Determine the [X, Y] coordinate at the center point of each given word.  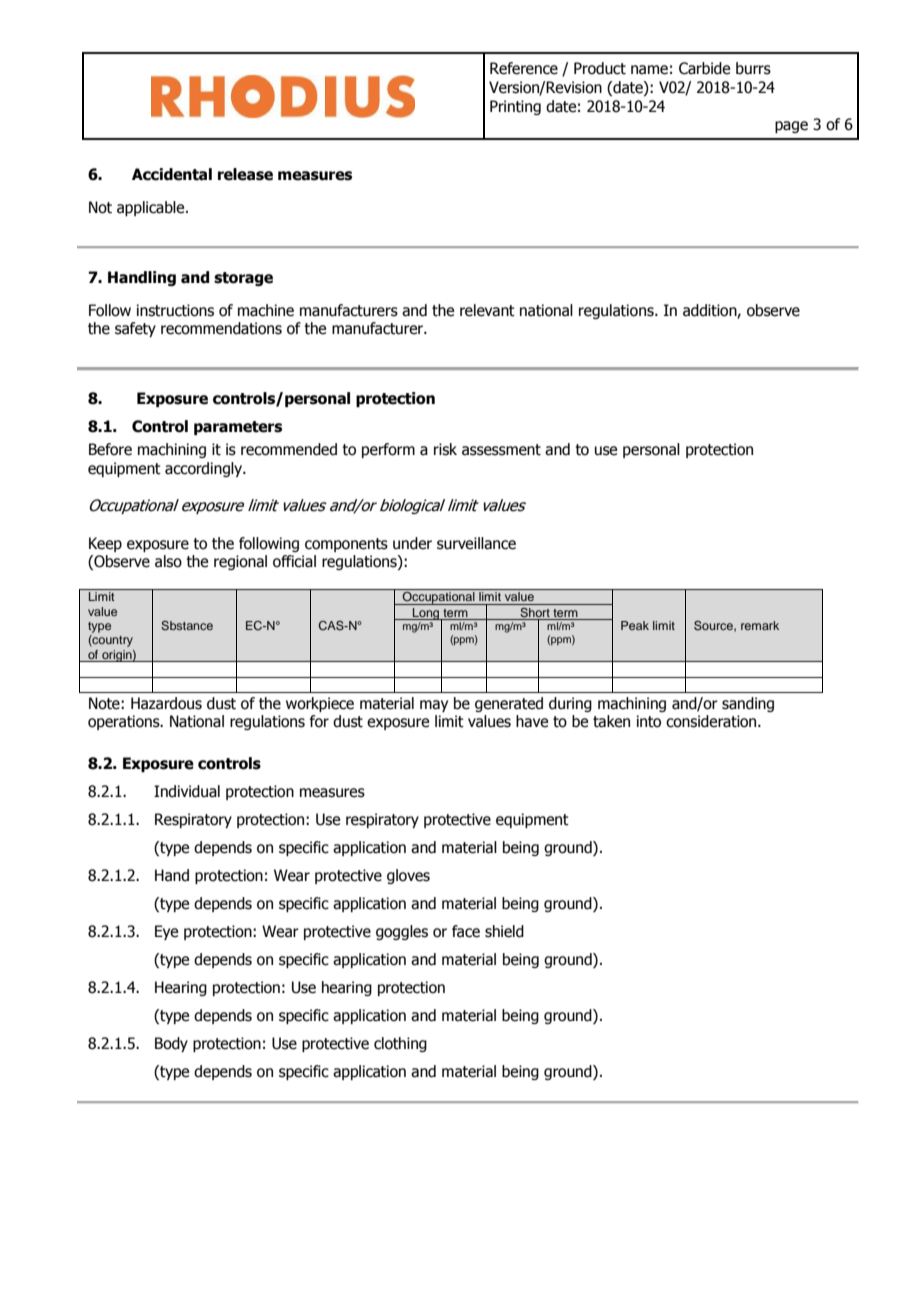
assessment [501, 450]
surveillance [476, 543]
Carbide [704, 68]
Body [171, 1044]
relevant [487, 310]
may [434, 706]
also [168, 561]
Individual [187, 791]
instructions [175, 310]
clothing [400, 1044]
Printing [515, 107]
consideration [712, 721]
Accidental [172, 174]
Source [714, 626]
